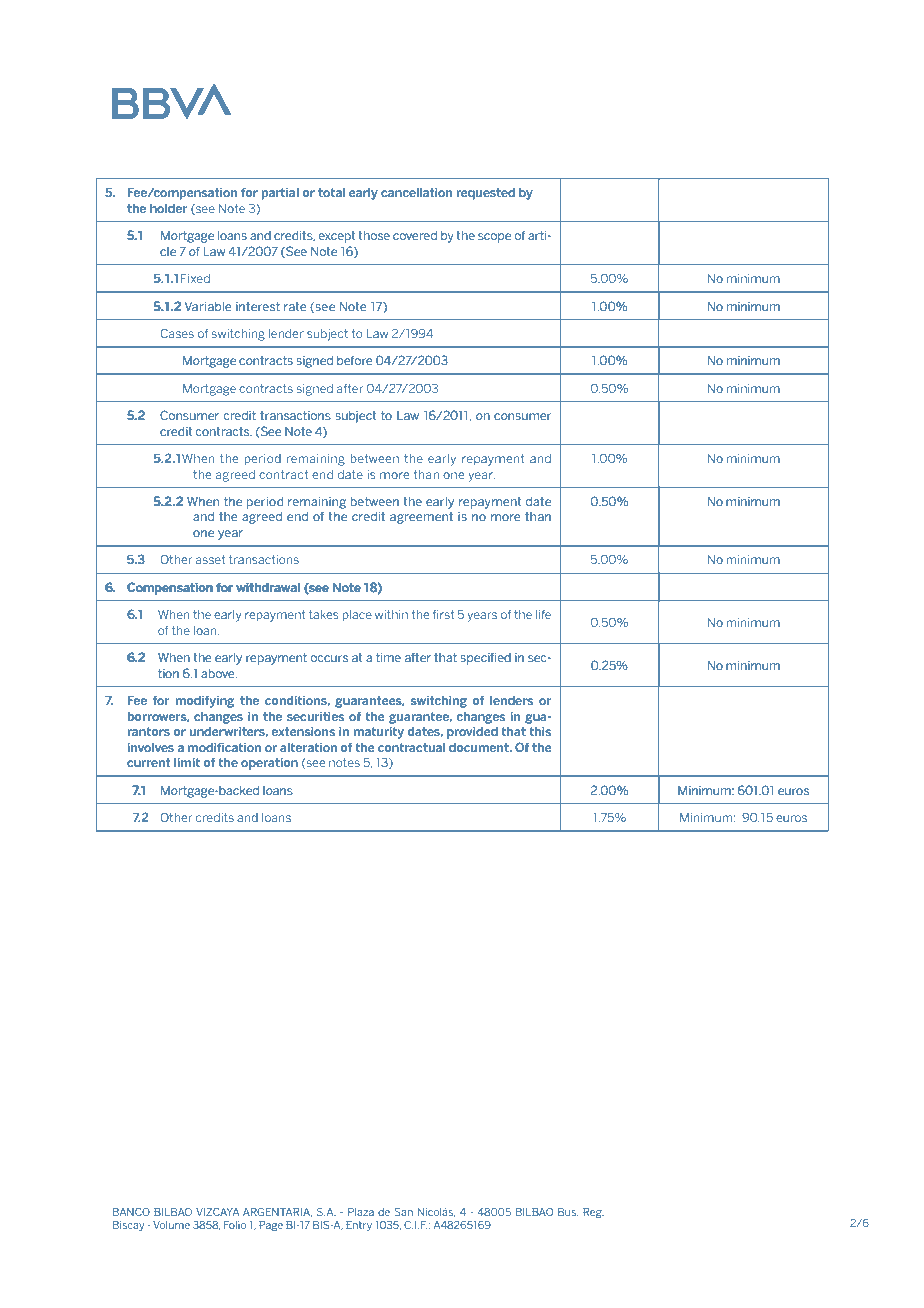  Describe the element at coordinates (303, 731) in the page. I see `extensions` at that location.
